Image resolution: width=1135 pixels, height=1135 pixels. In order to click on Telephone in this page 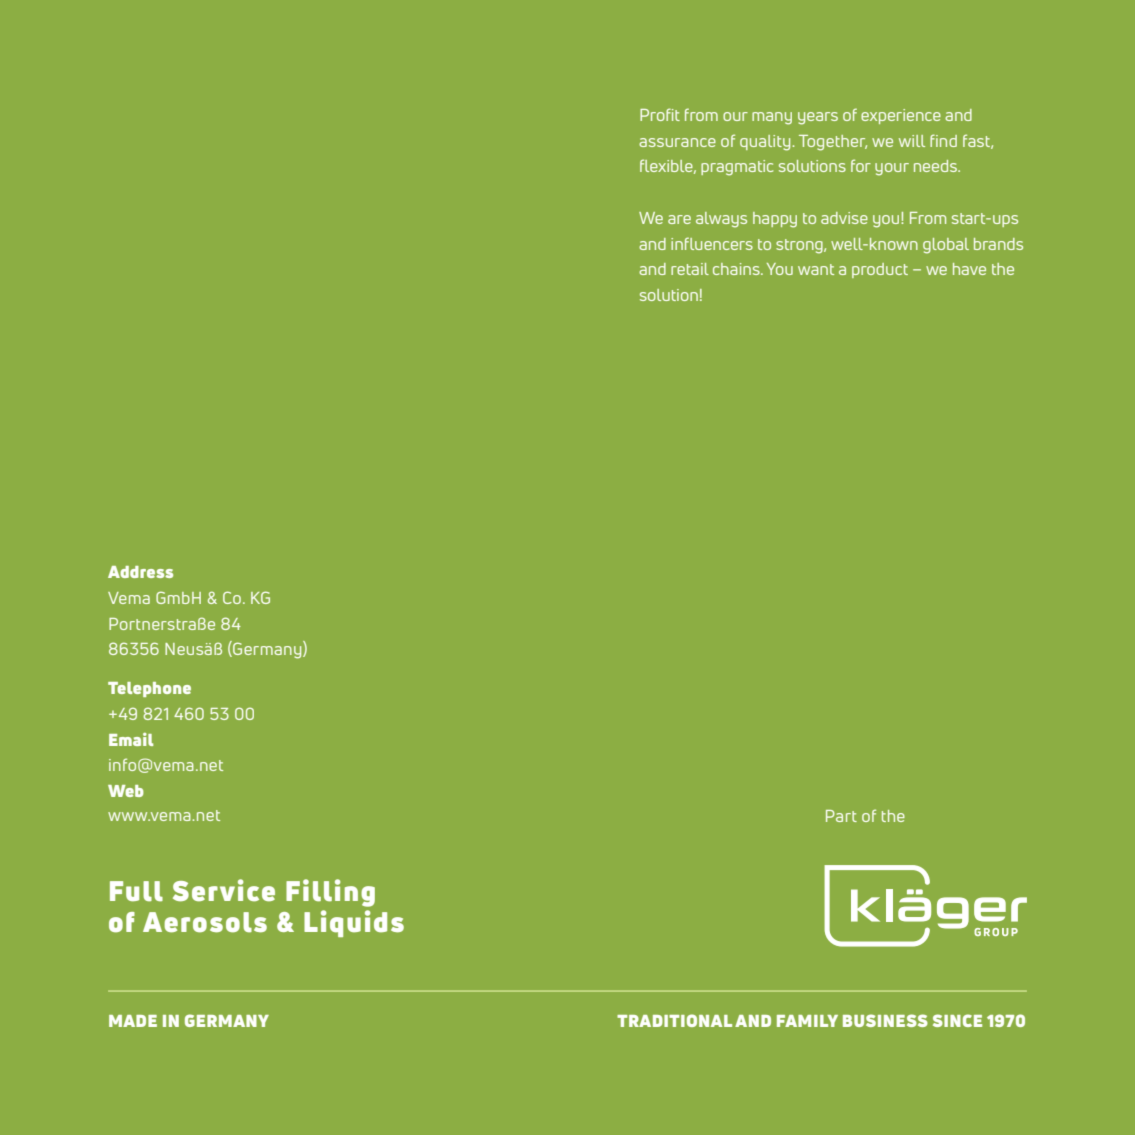, I will do `click(149, 689)`.
